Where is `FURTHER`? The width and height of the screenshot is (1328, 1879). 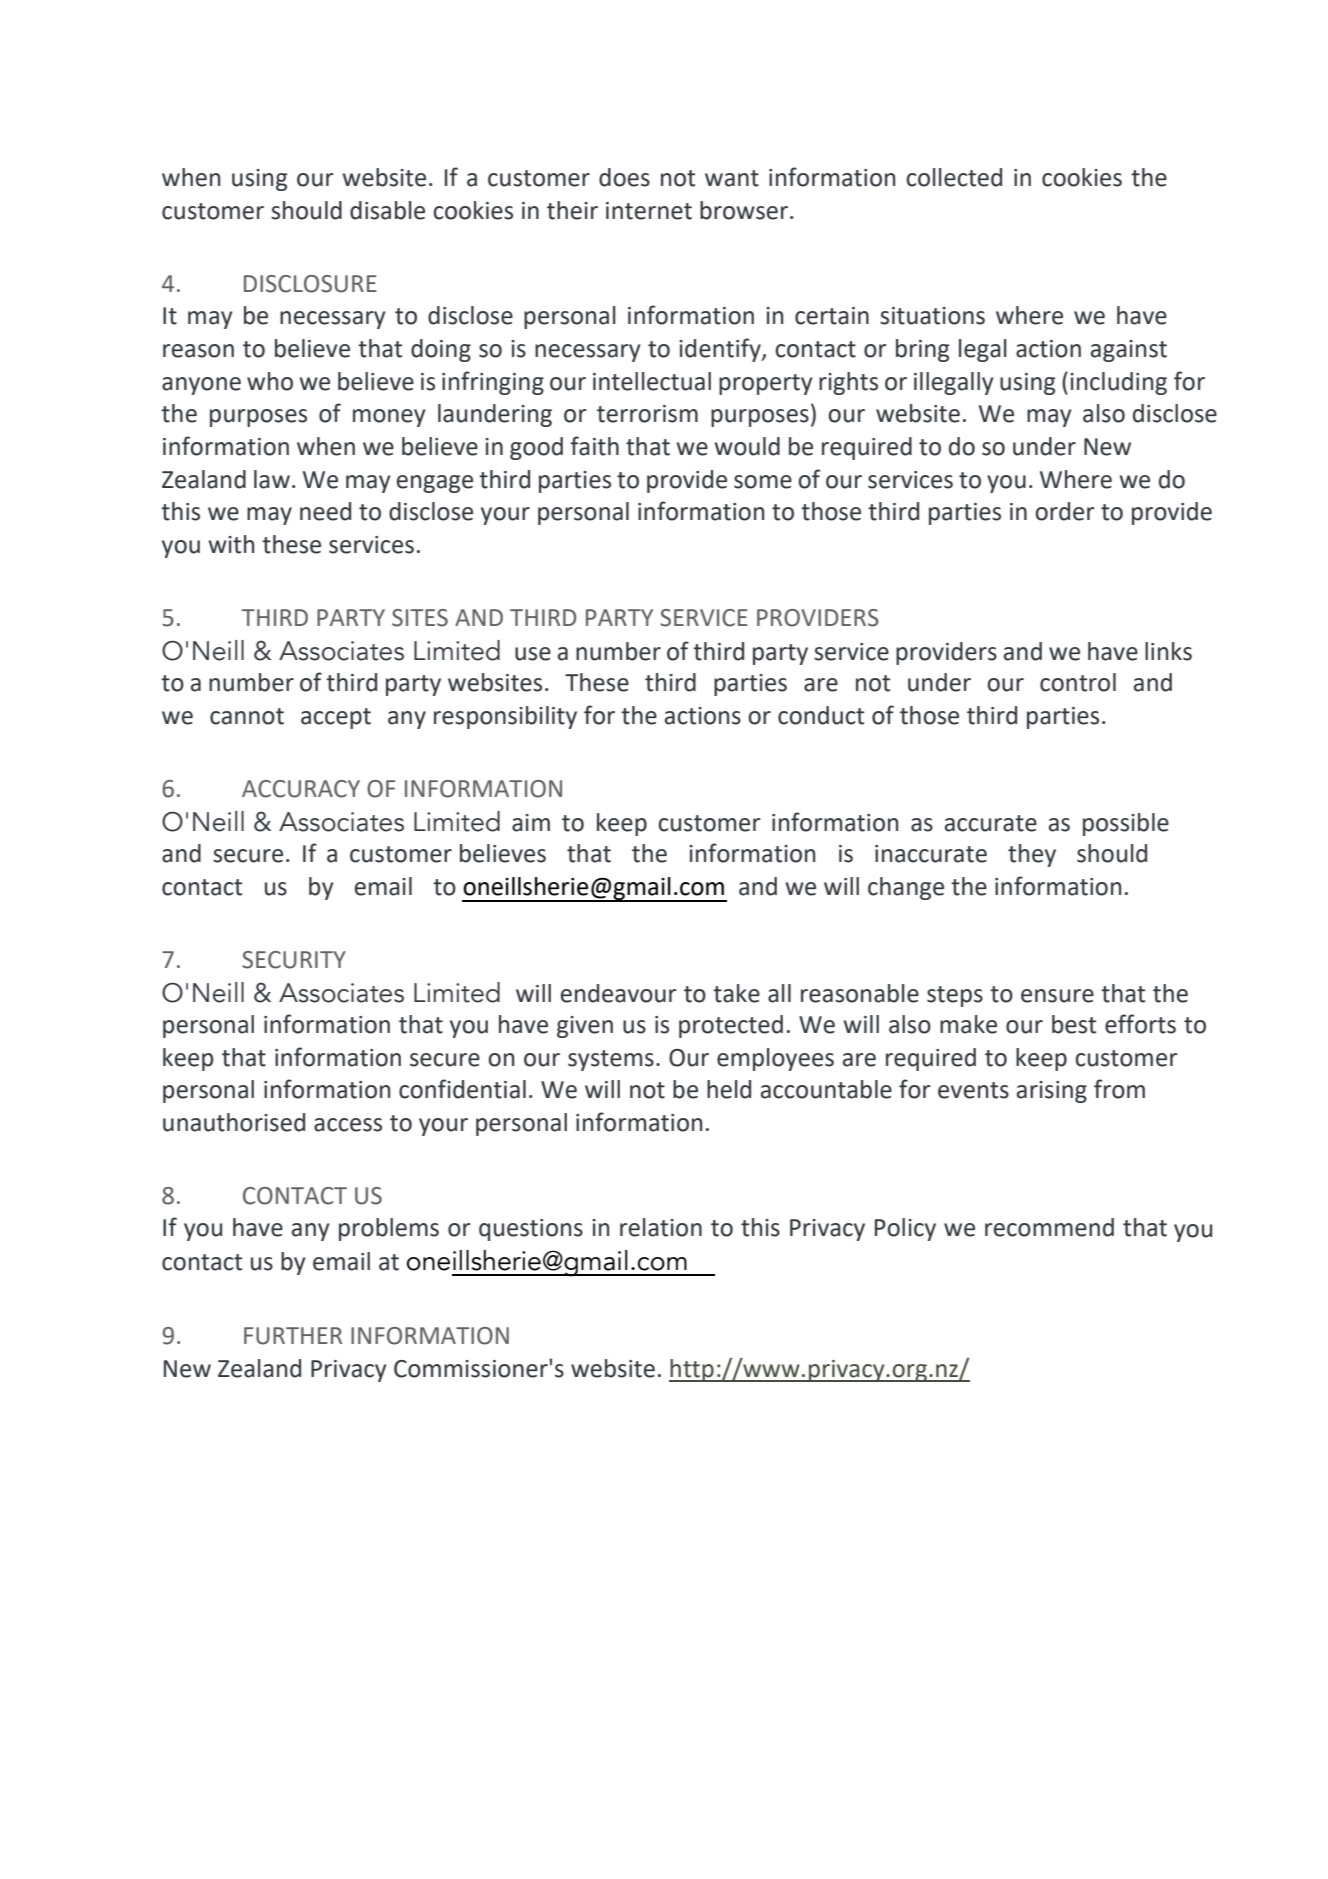
FURTHER is located at coordinates (293, 1336).
